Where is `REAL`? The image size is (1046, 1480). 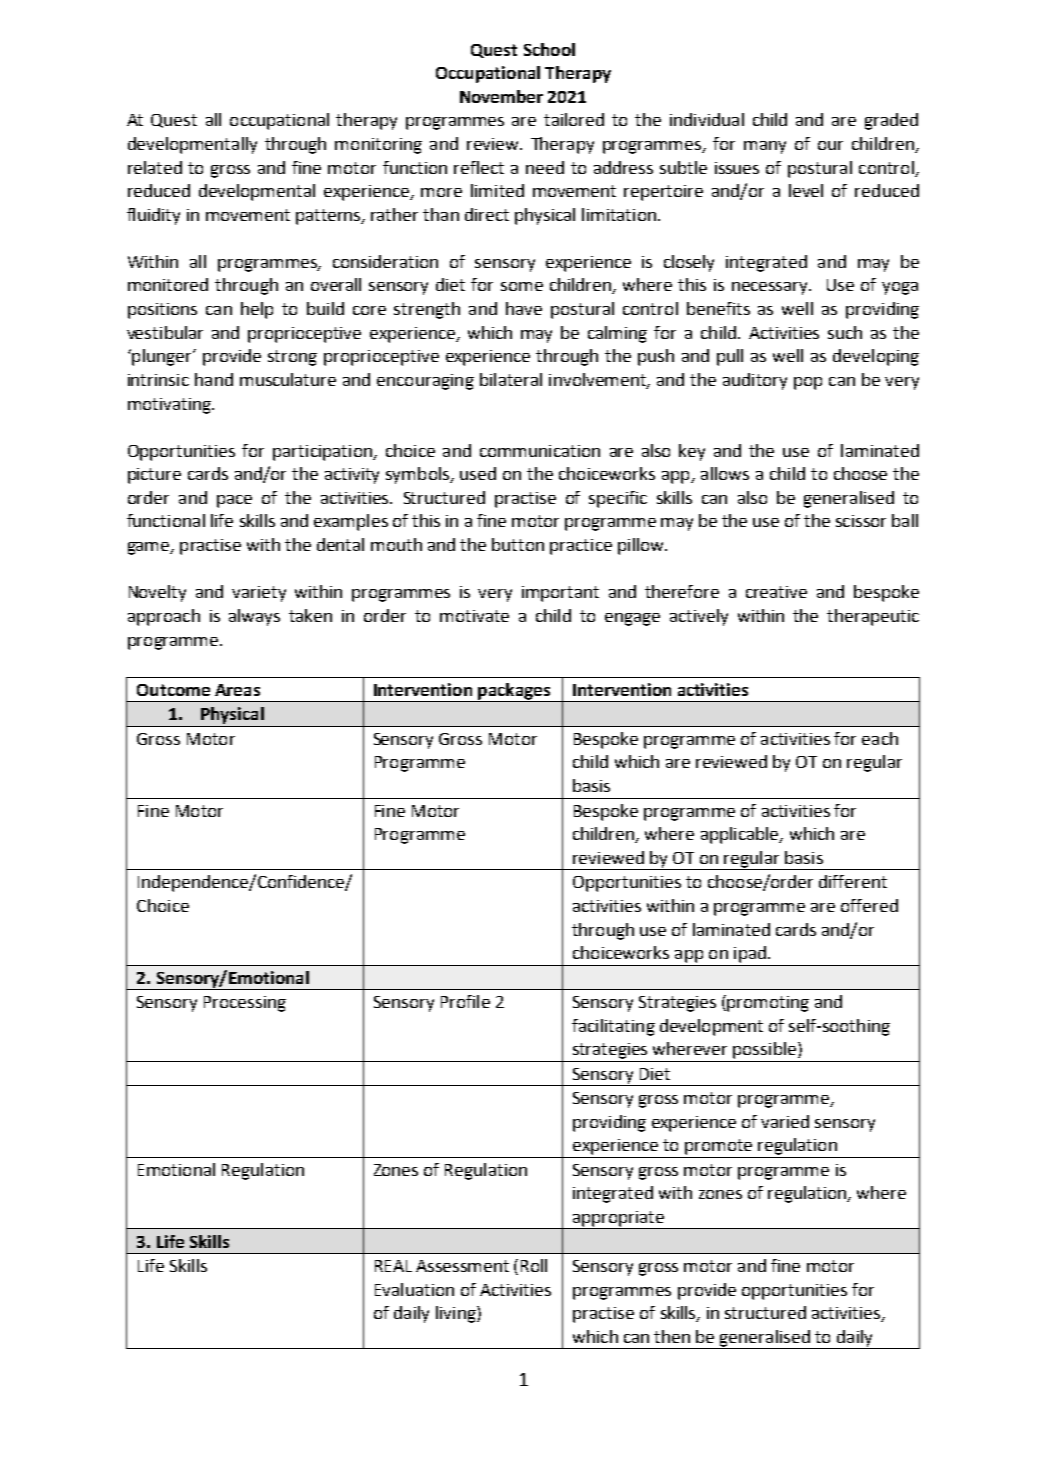 REAL is located at coordinates (393, 1266).
